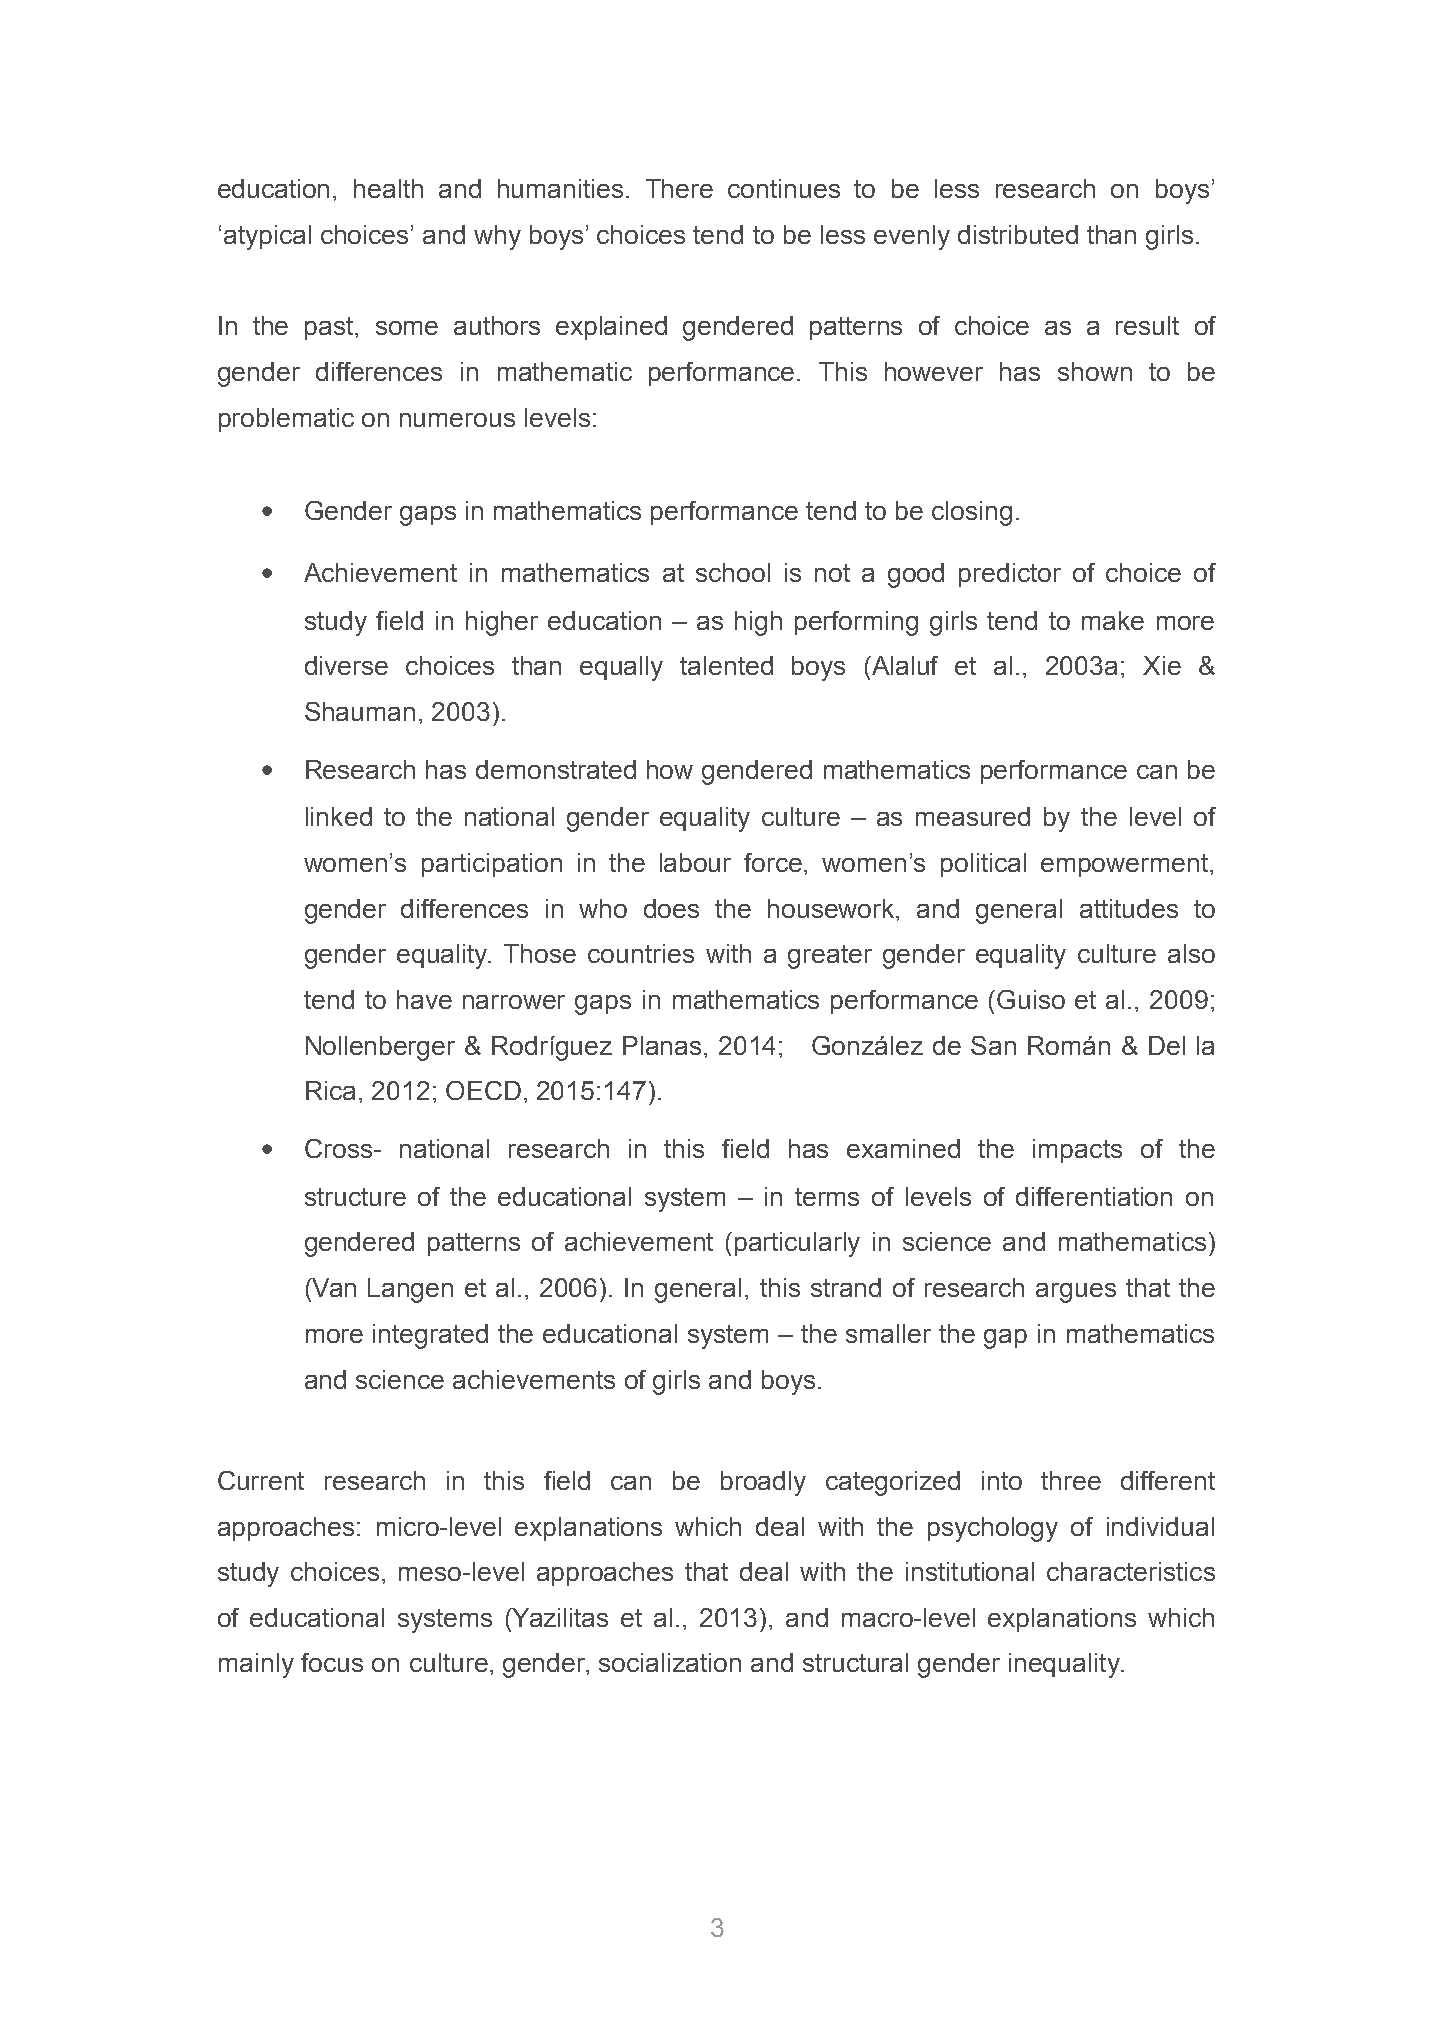 The width and height of the image is (1433, 2028). Describe the element at coordinates (827, 1197) in the image. I see `terms` at that location.
